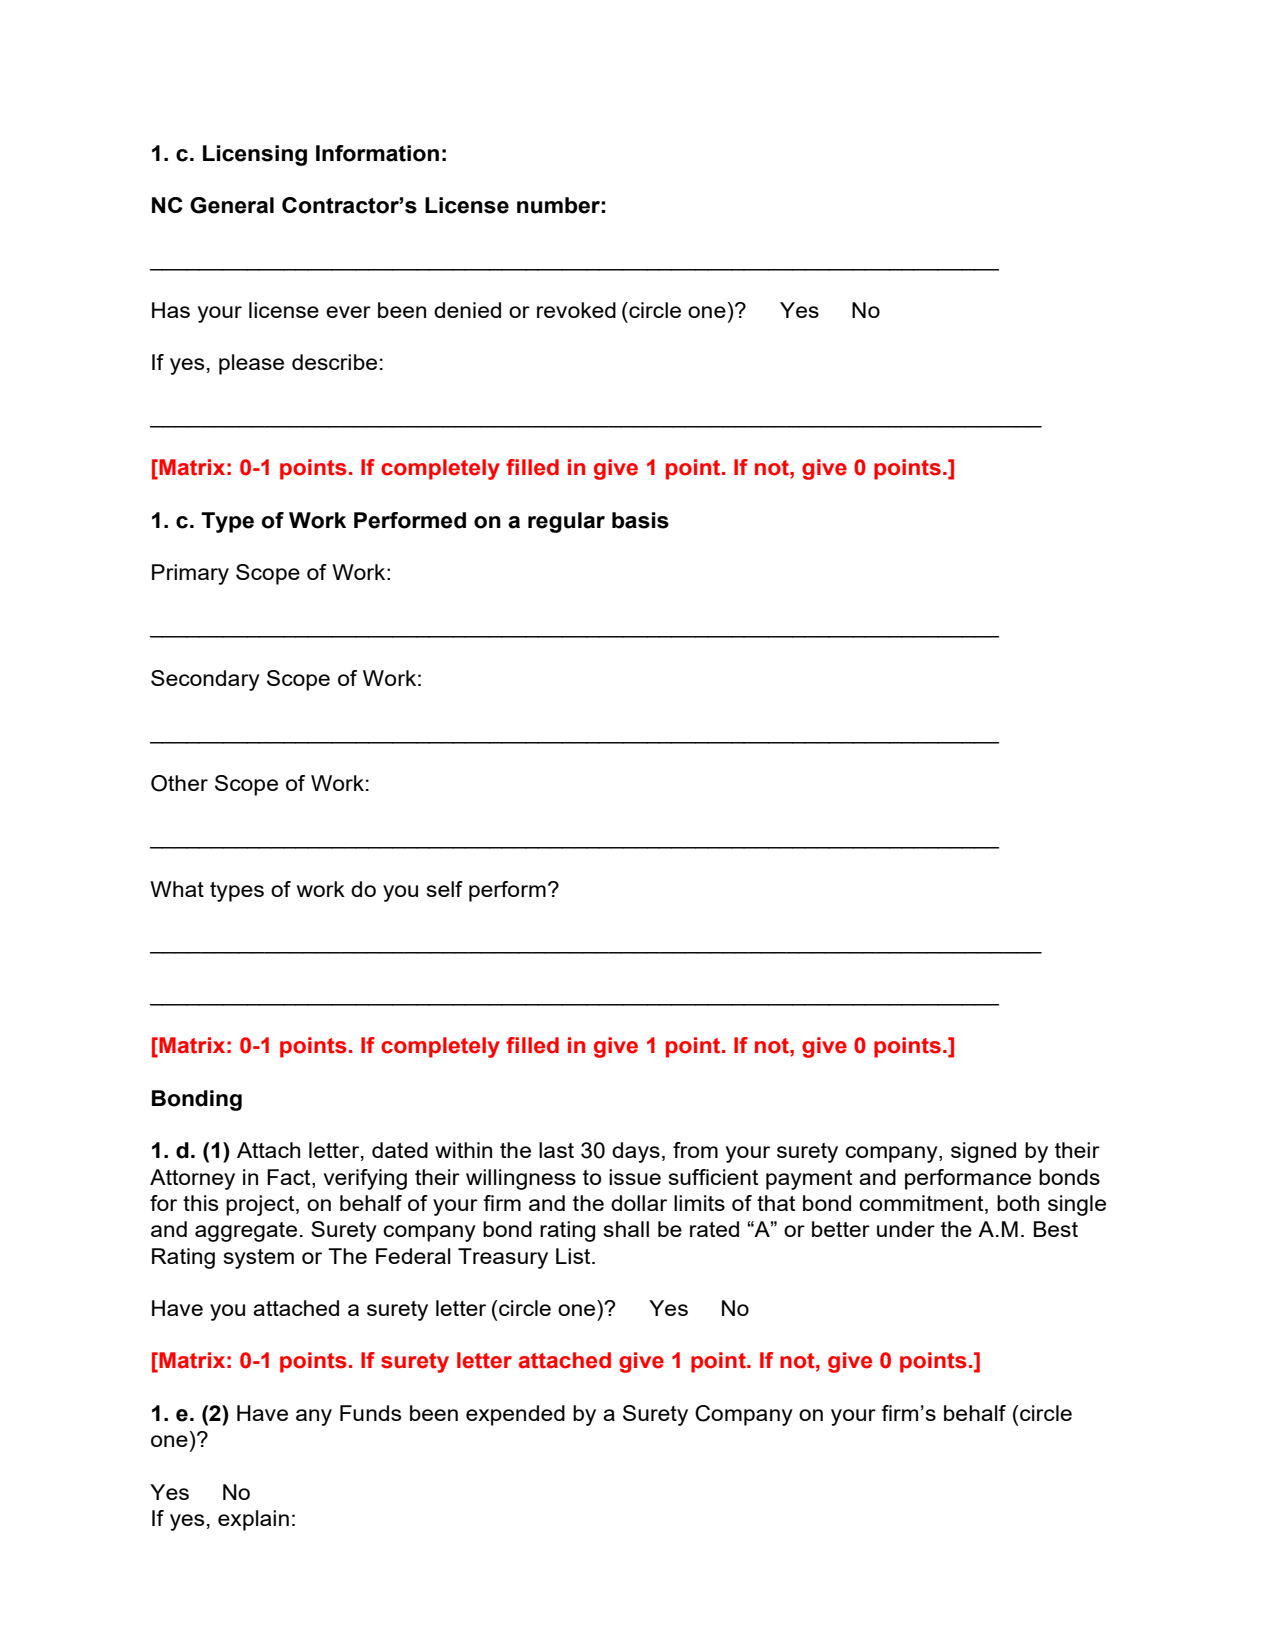 This document has height=1645, width=1271. I want to click on denied, so click(467, 310).
